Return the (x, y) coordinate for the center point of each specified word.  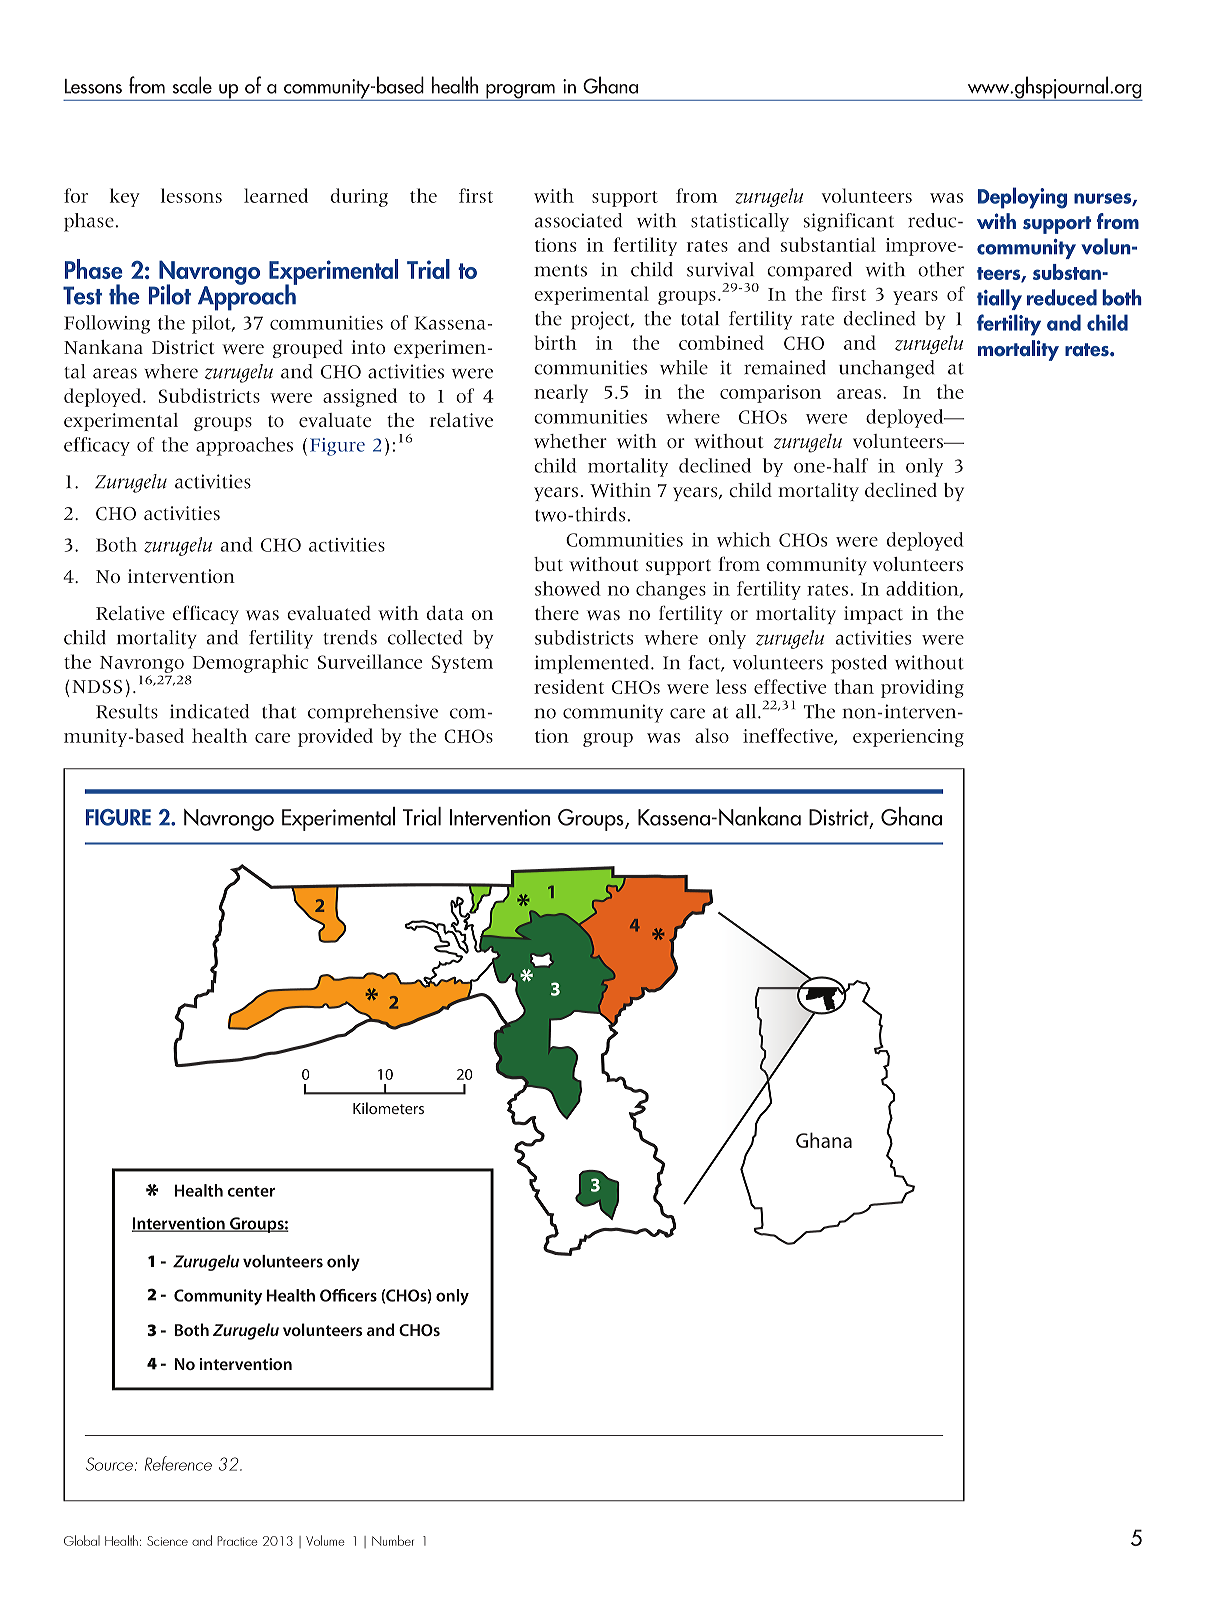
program (520, 92)
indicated (209, 711)
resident (569, 686)
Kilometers (388, 1108)
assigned (360, 397)
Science (167, 1541)
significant (849, 222)
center (251, 1191)
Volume (325, 1540)
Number (393, 1540)
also (712, 735)
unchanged (886, 369)
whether (570, 441)
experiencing (908, 738)
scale (192, 85)
